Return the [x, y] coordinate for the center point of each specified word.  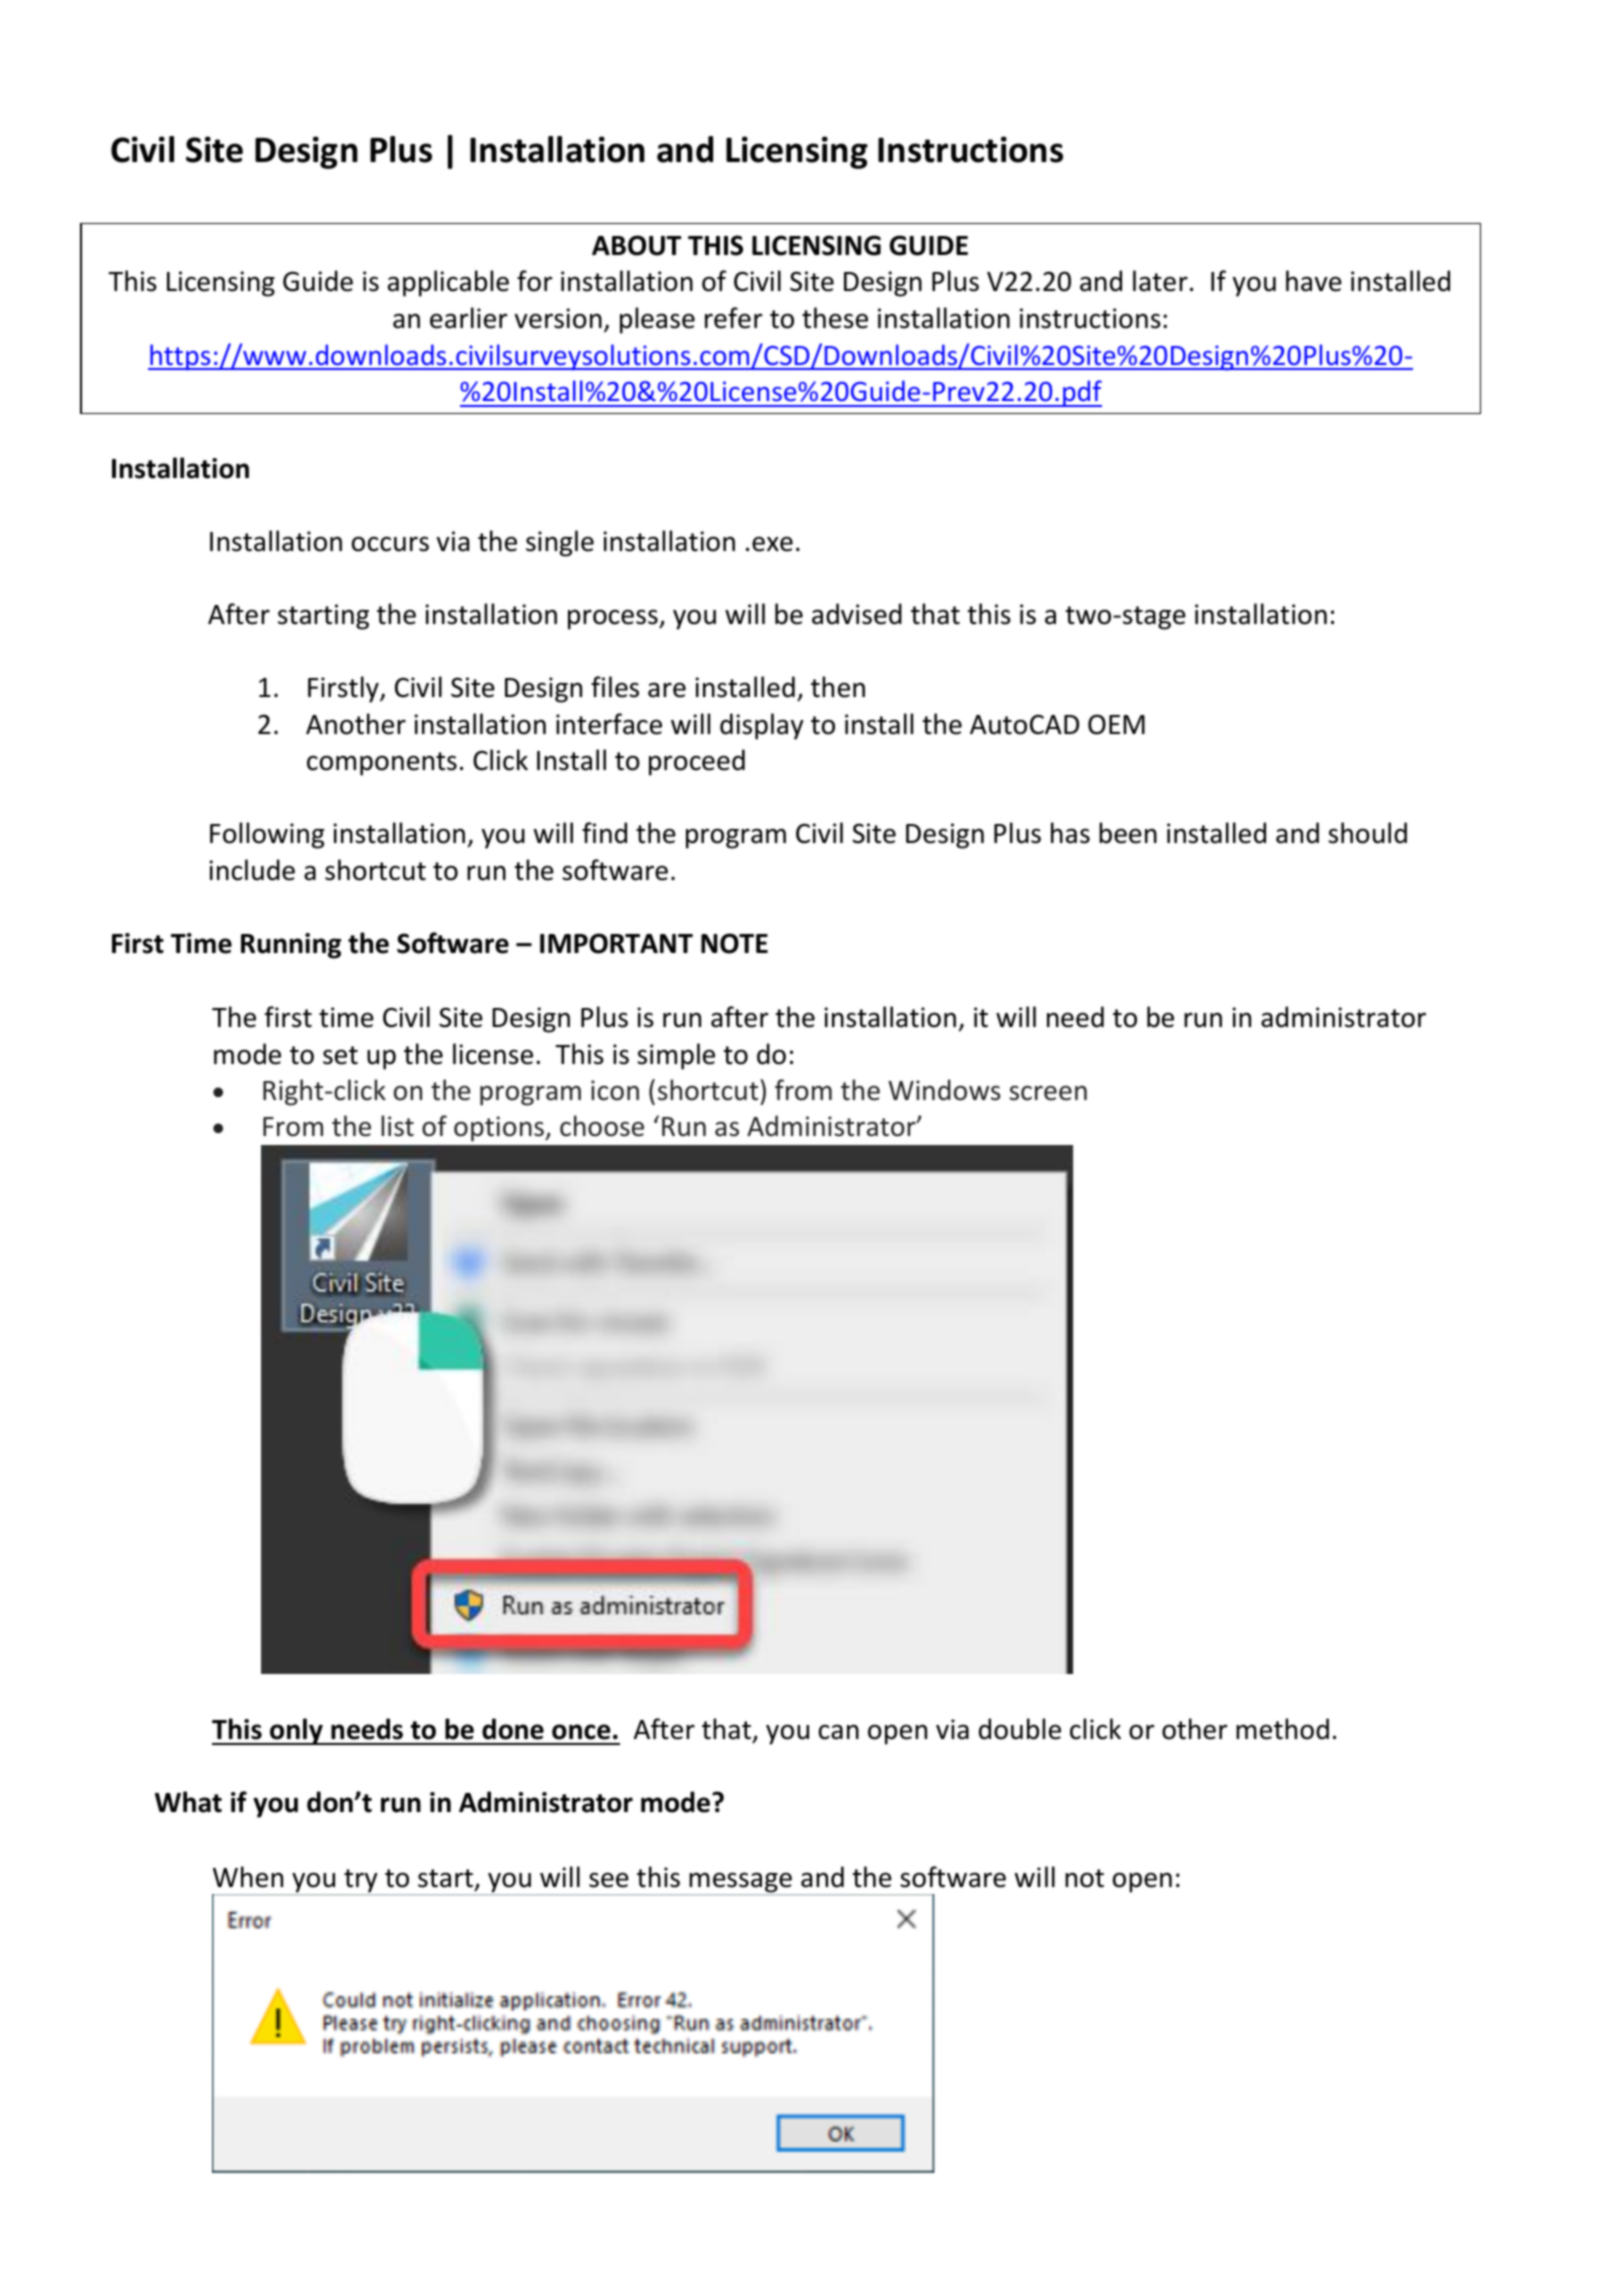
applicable [448, 283]
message [740, 1883]
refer [734, 318]
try [361, 1882]
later [1160, 281]
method [1282, 1729]
